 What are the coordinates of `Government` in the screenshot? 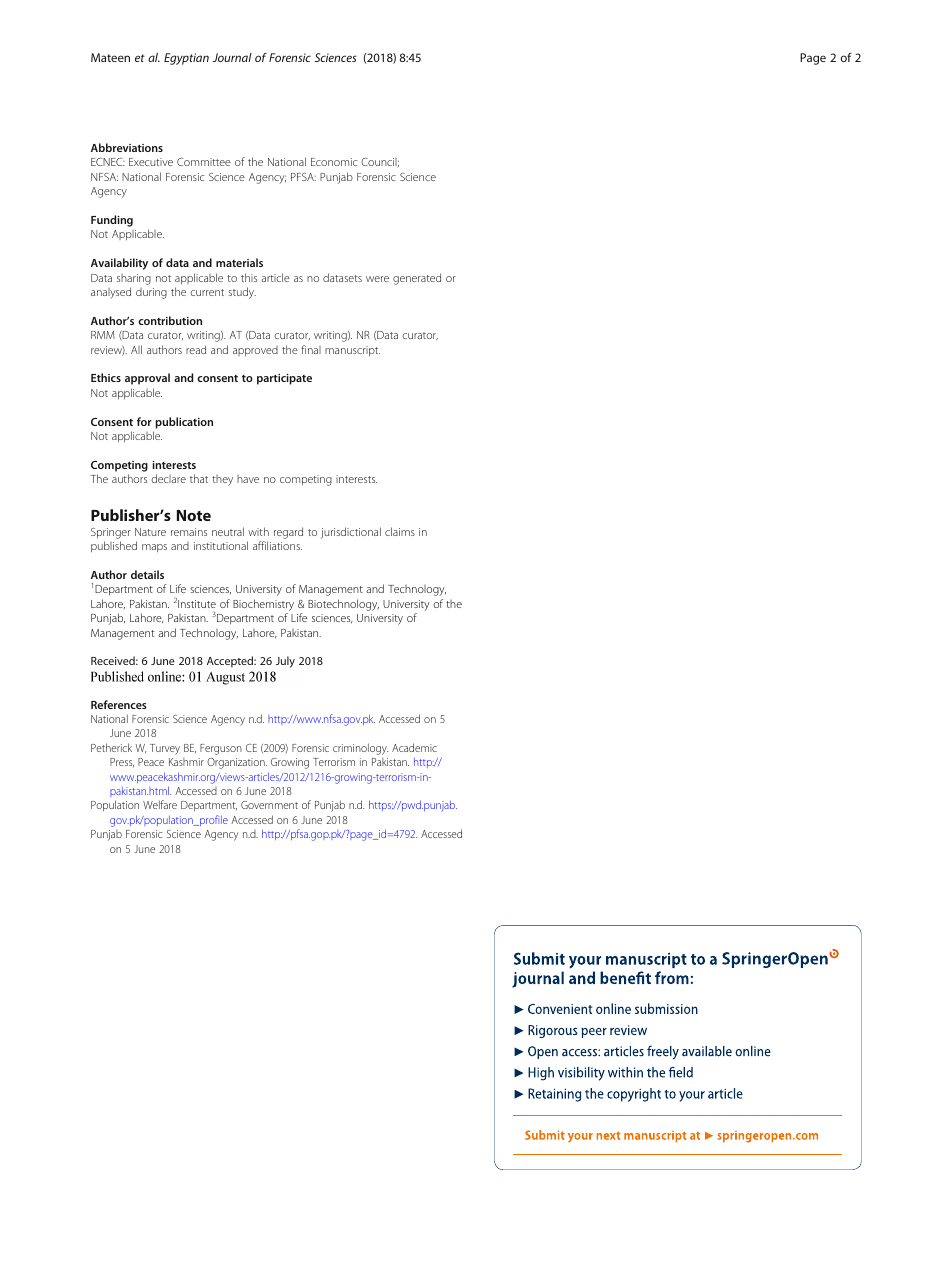 It's located at (269, 805).
